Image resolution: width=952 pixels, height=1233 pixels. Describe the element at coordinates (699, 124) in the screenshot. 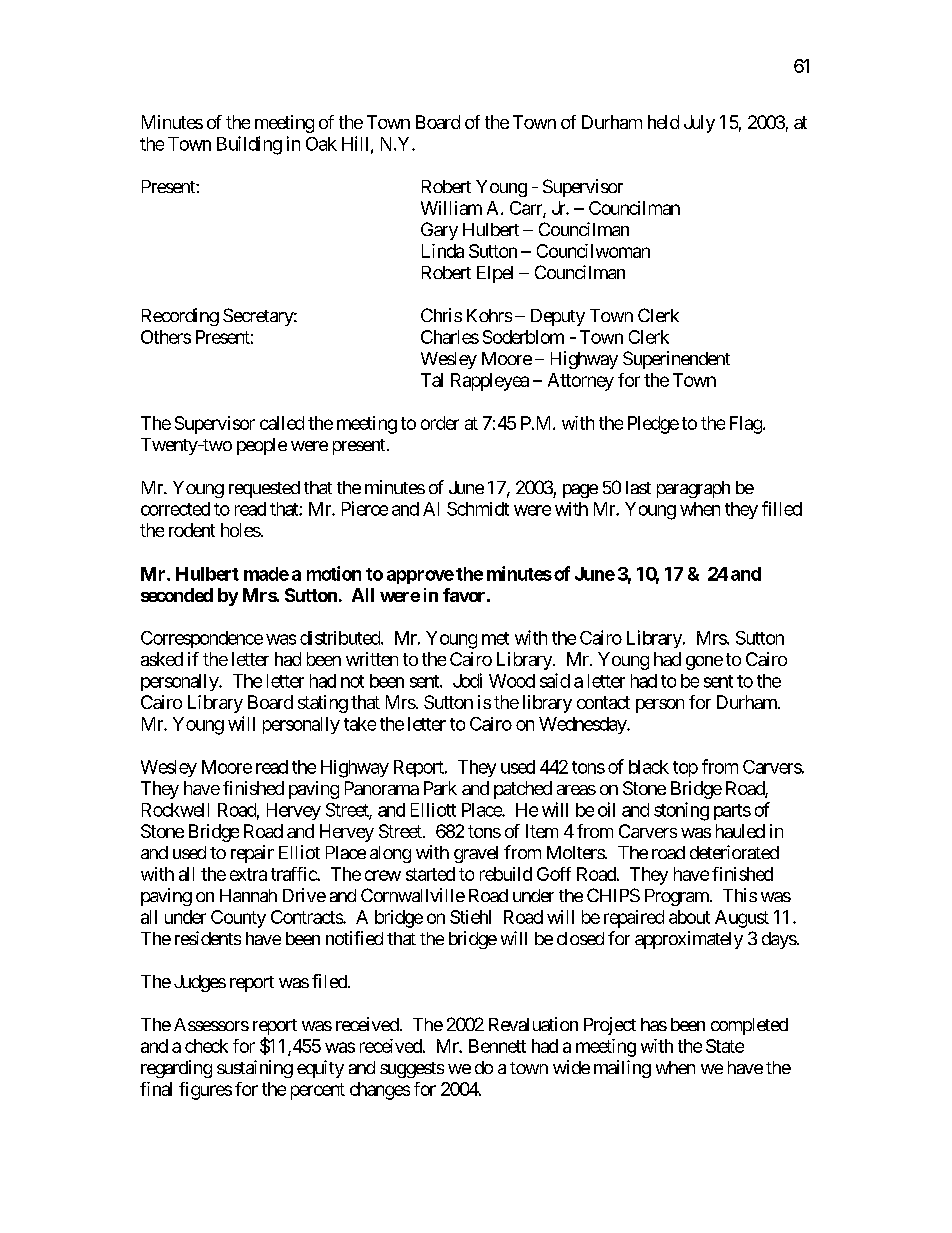

I see `July` at that location.
